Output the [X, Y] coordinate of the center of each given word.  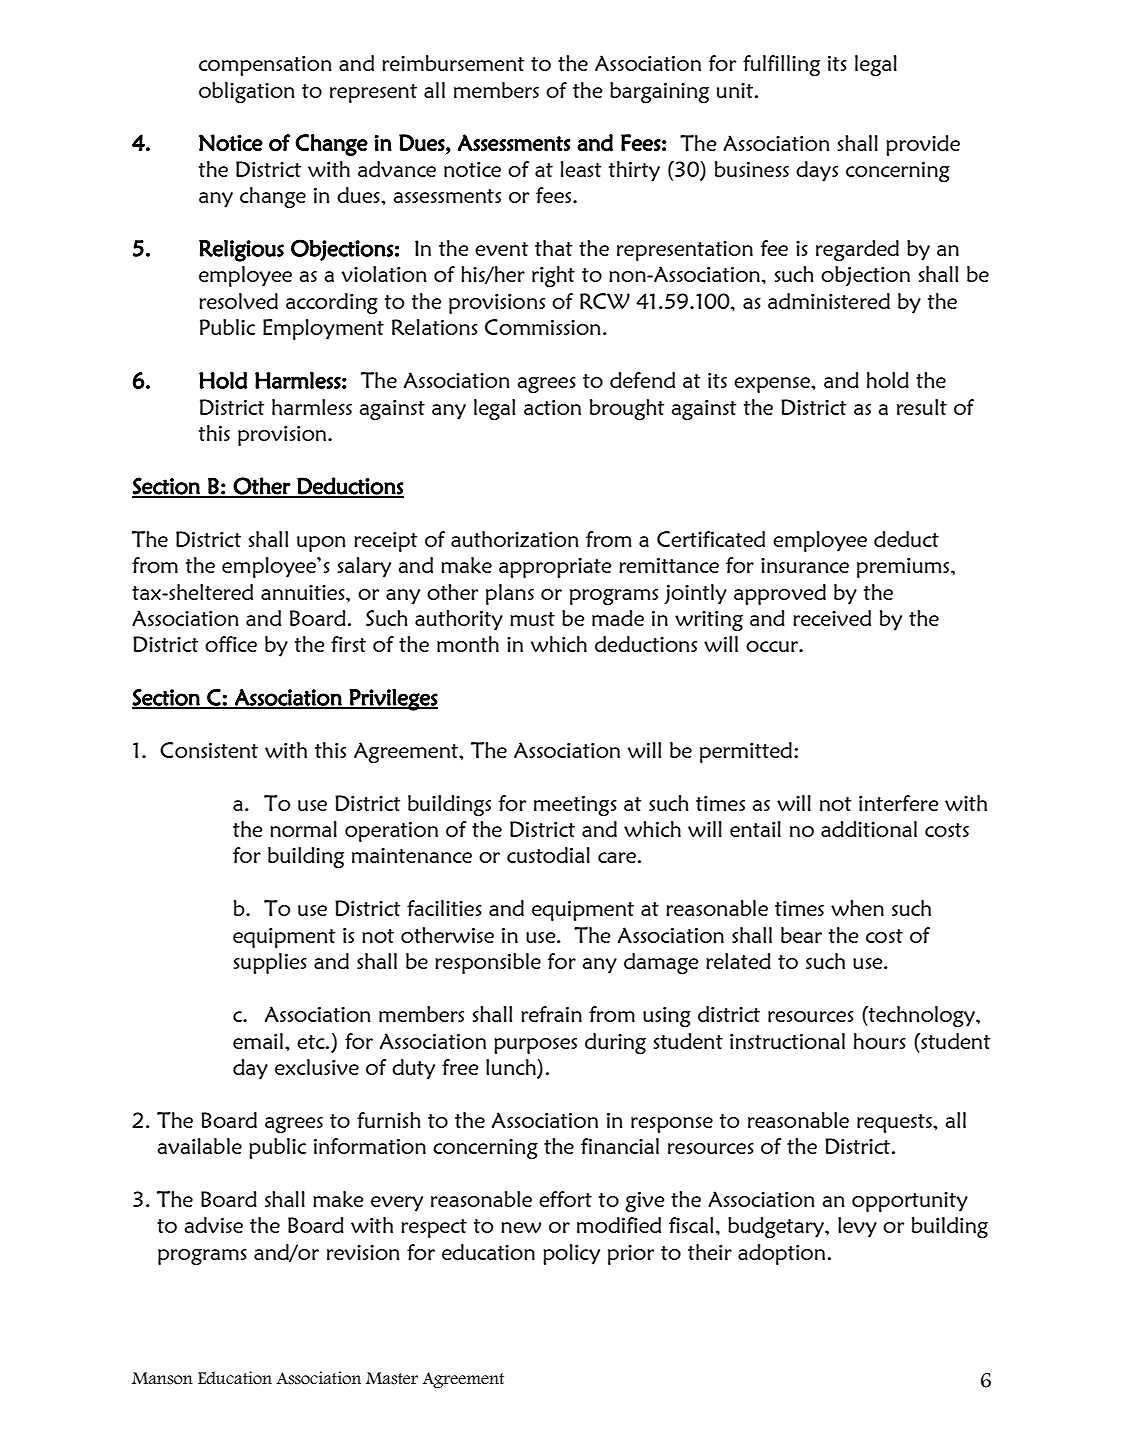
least [581, 169]
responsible [488, 963]
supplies [270, 963]
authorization [515, 539]
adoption [781, 1254]
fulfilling [781, 65]
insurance [805, 565]
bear [801, 935]
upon [321, 544]
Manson [162, 1378]
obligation [247, 92]
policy [571, 1254]
